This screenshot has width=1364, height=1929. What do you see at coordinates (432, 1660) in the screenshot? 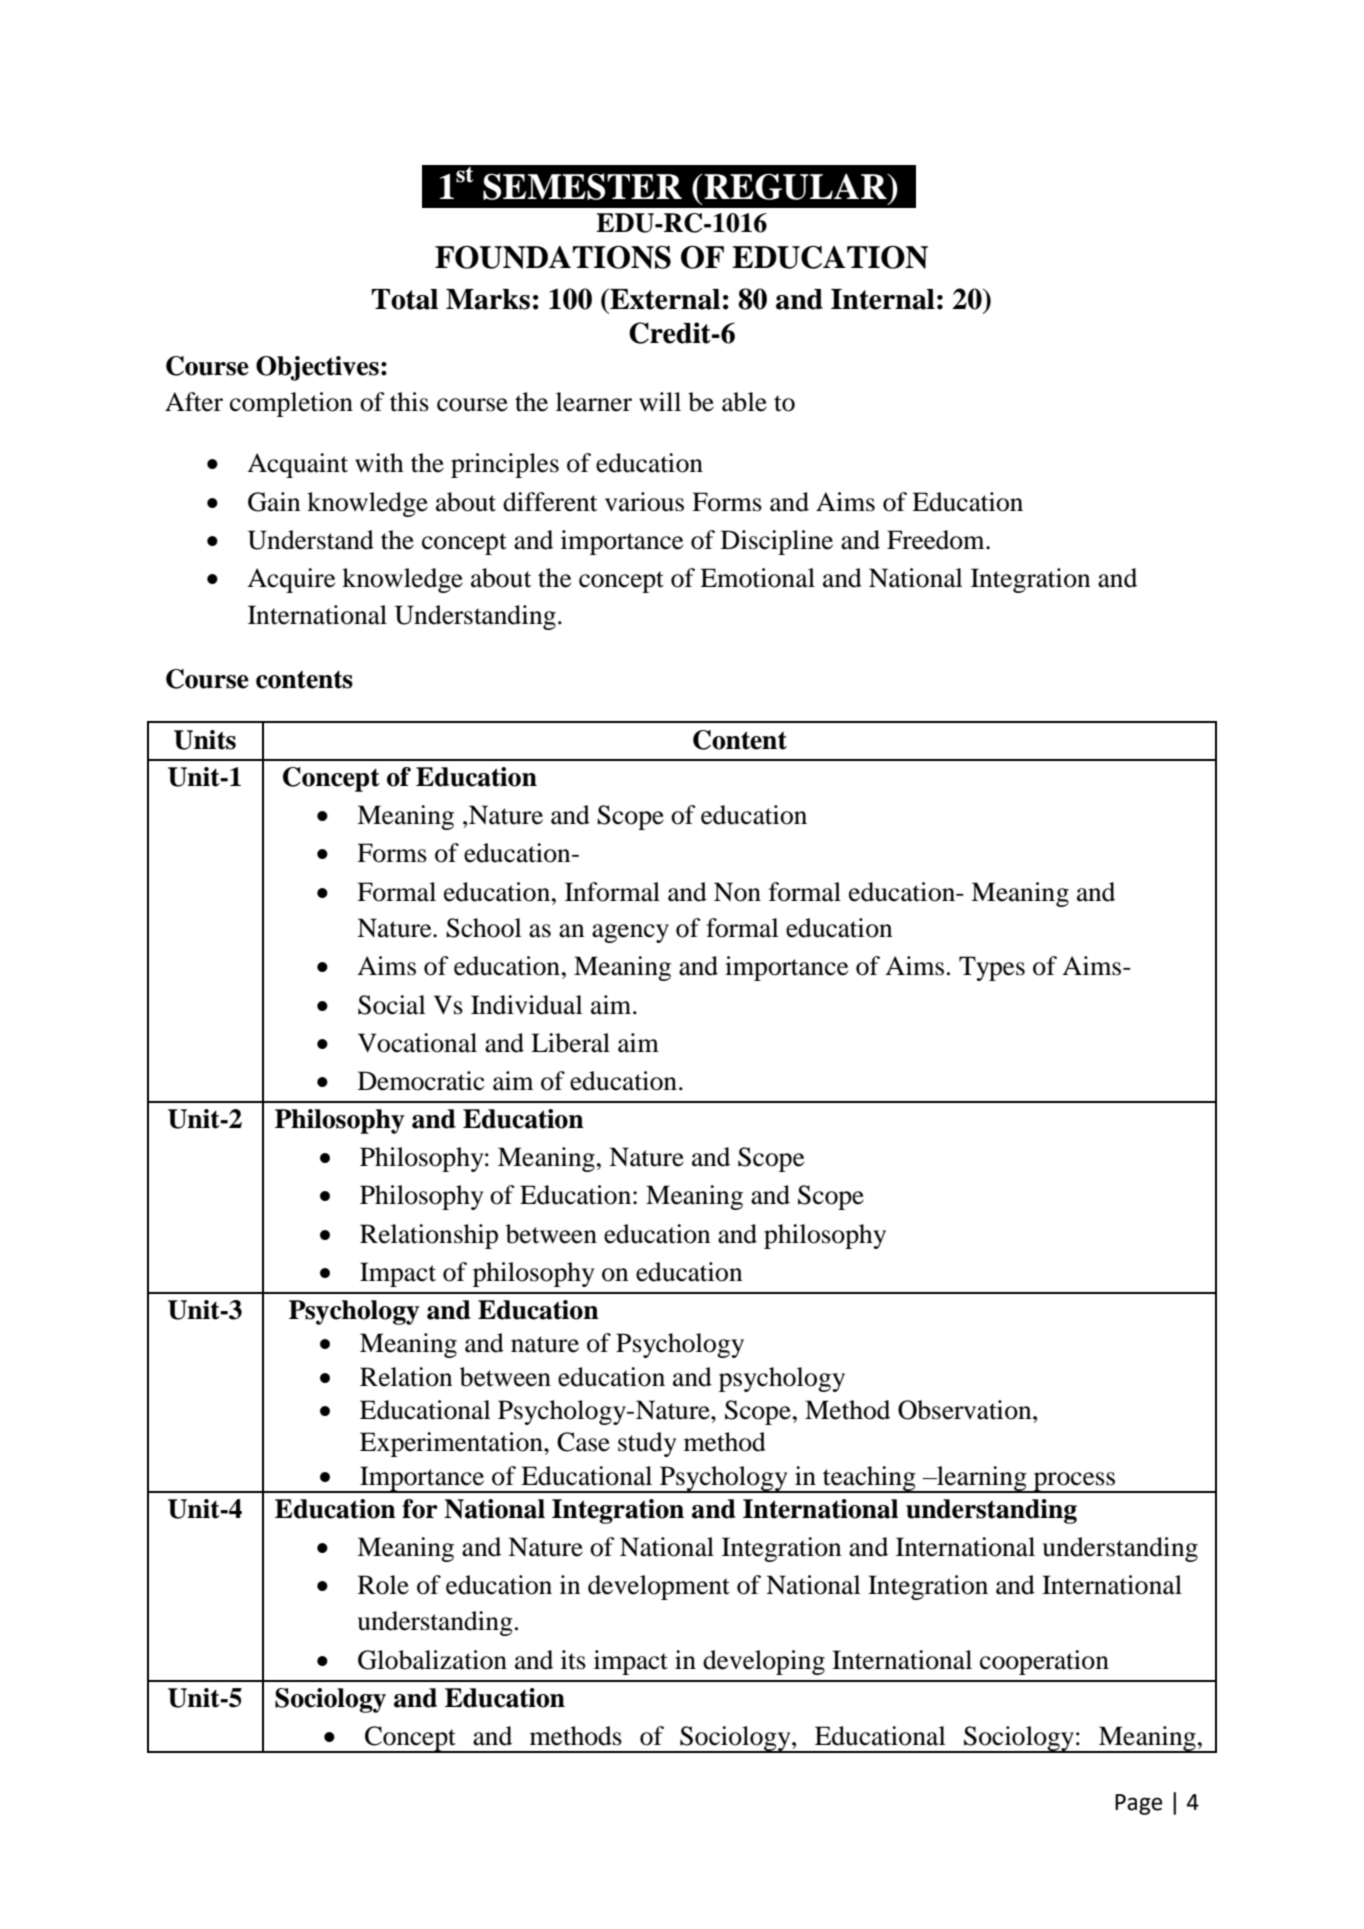
I see `Globalization` at bounding box center [432, 1660].
